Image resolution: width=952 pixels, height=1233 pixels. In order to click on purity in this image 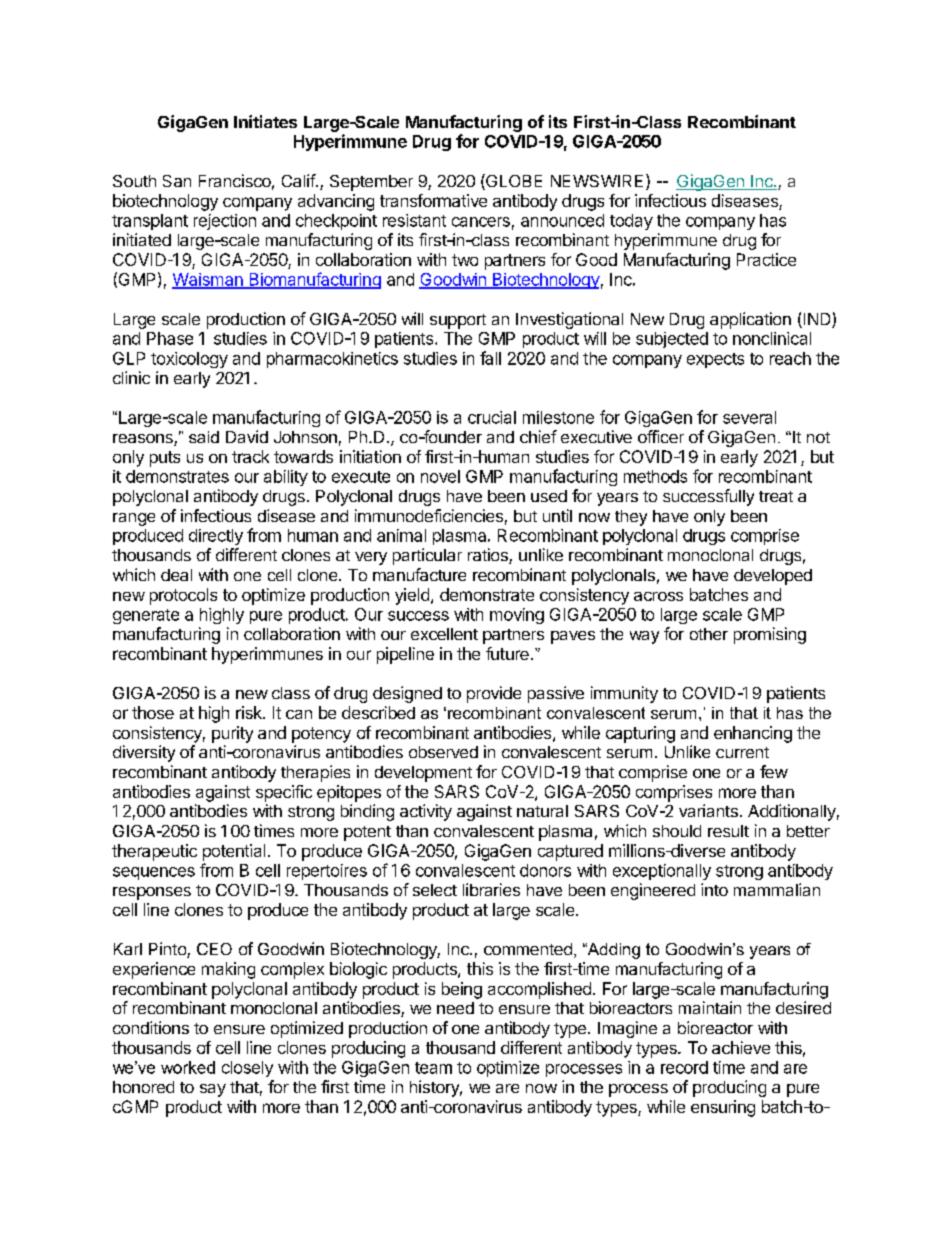, I will do `click(232, 734)`.
